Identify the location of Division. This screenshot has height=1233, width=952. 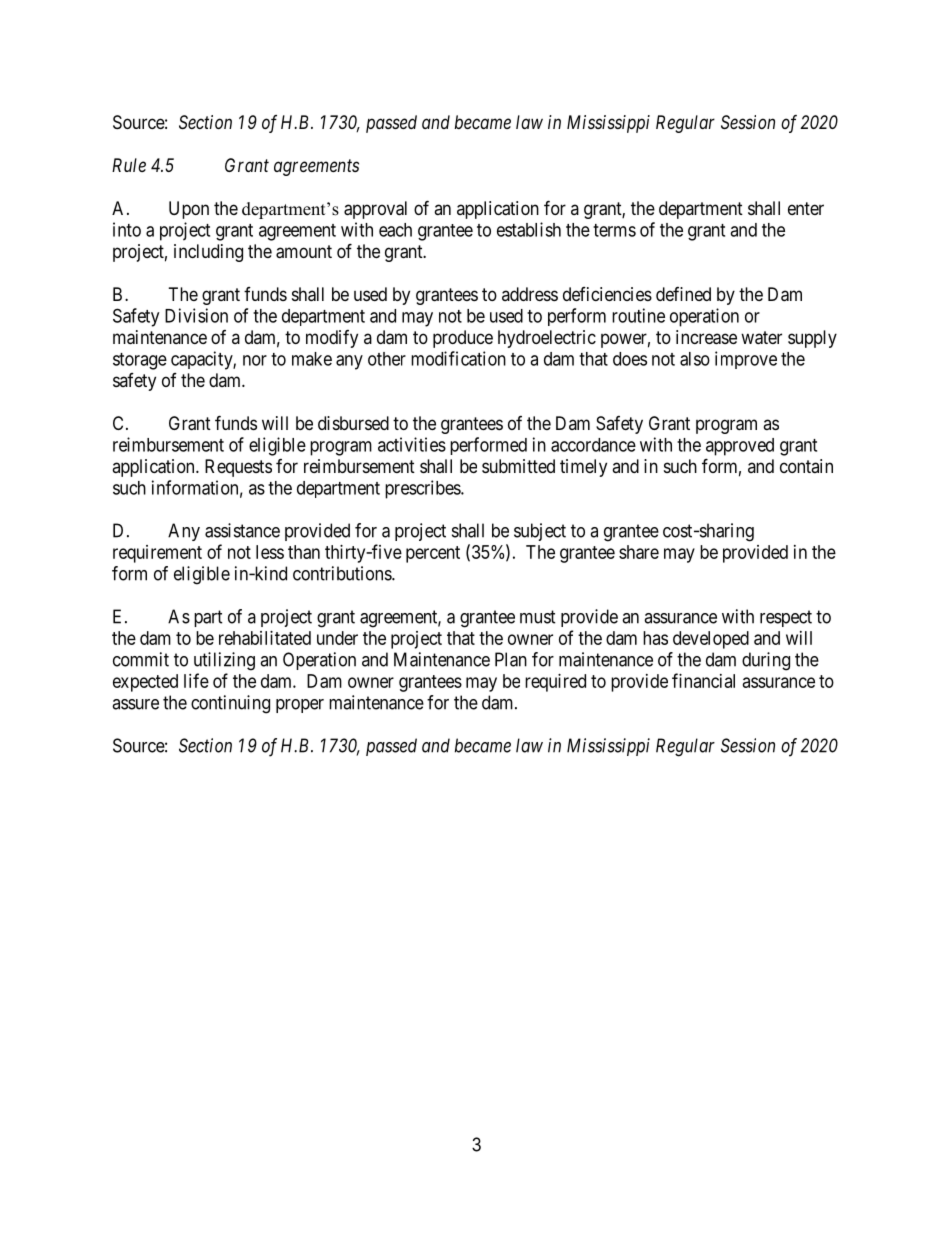
(196, 315).
